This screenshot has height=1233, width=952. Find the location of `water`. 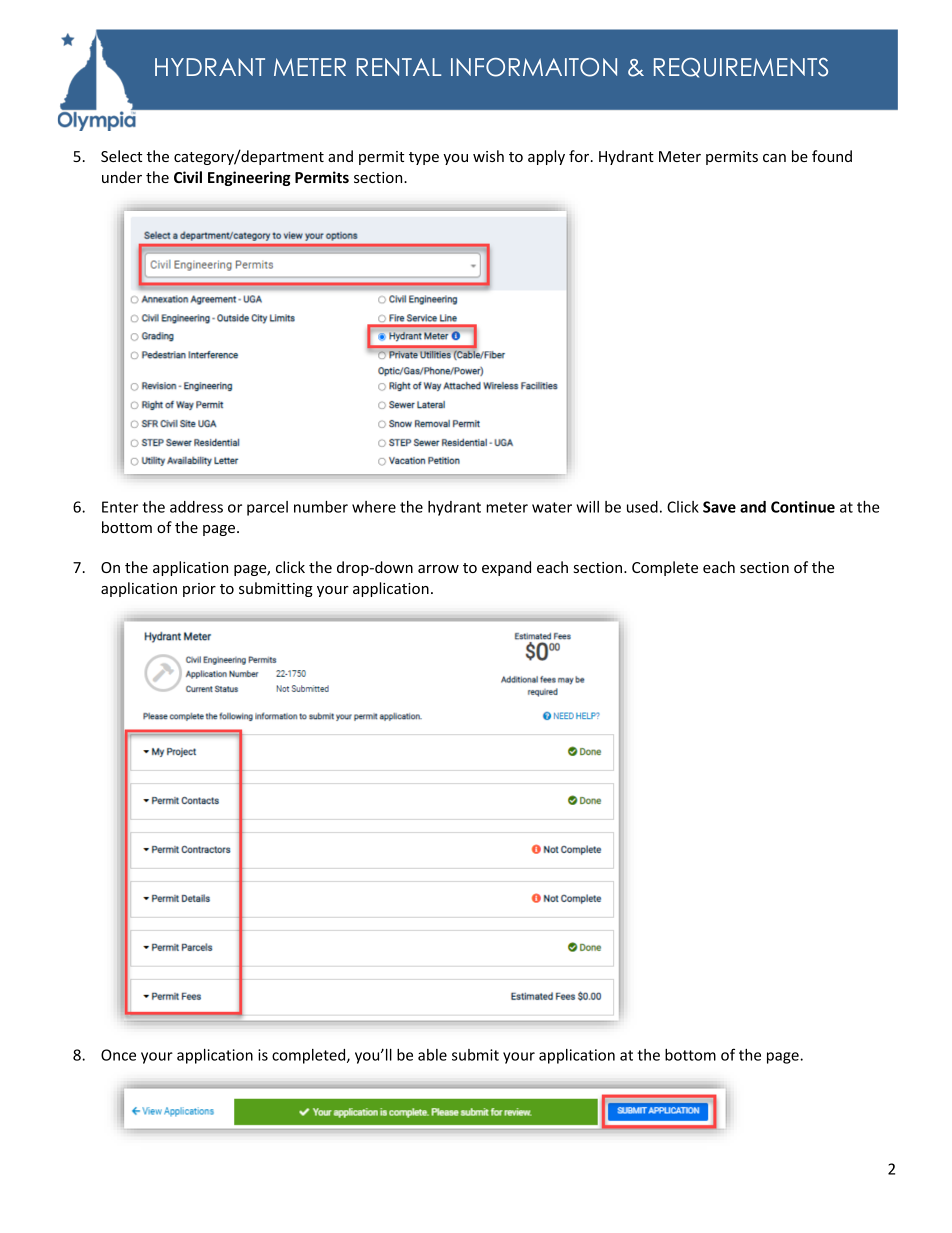

water is located at coordinates (552, 507).
